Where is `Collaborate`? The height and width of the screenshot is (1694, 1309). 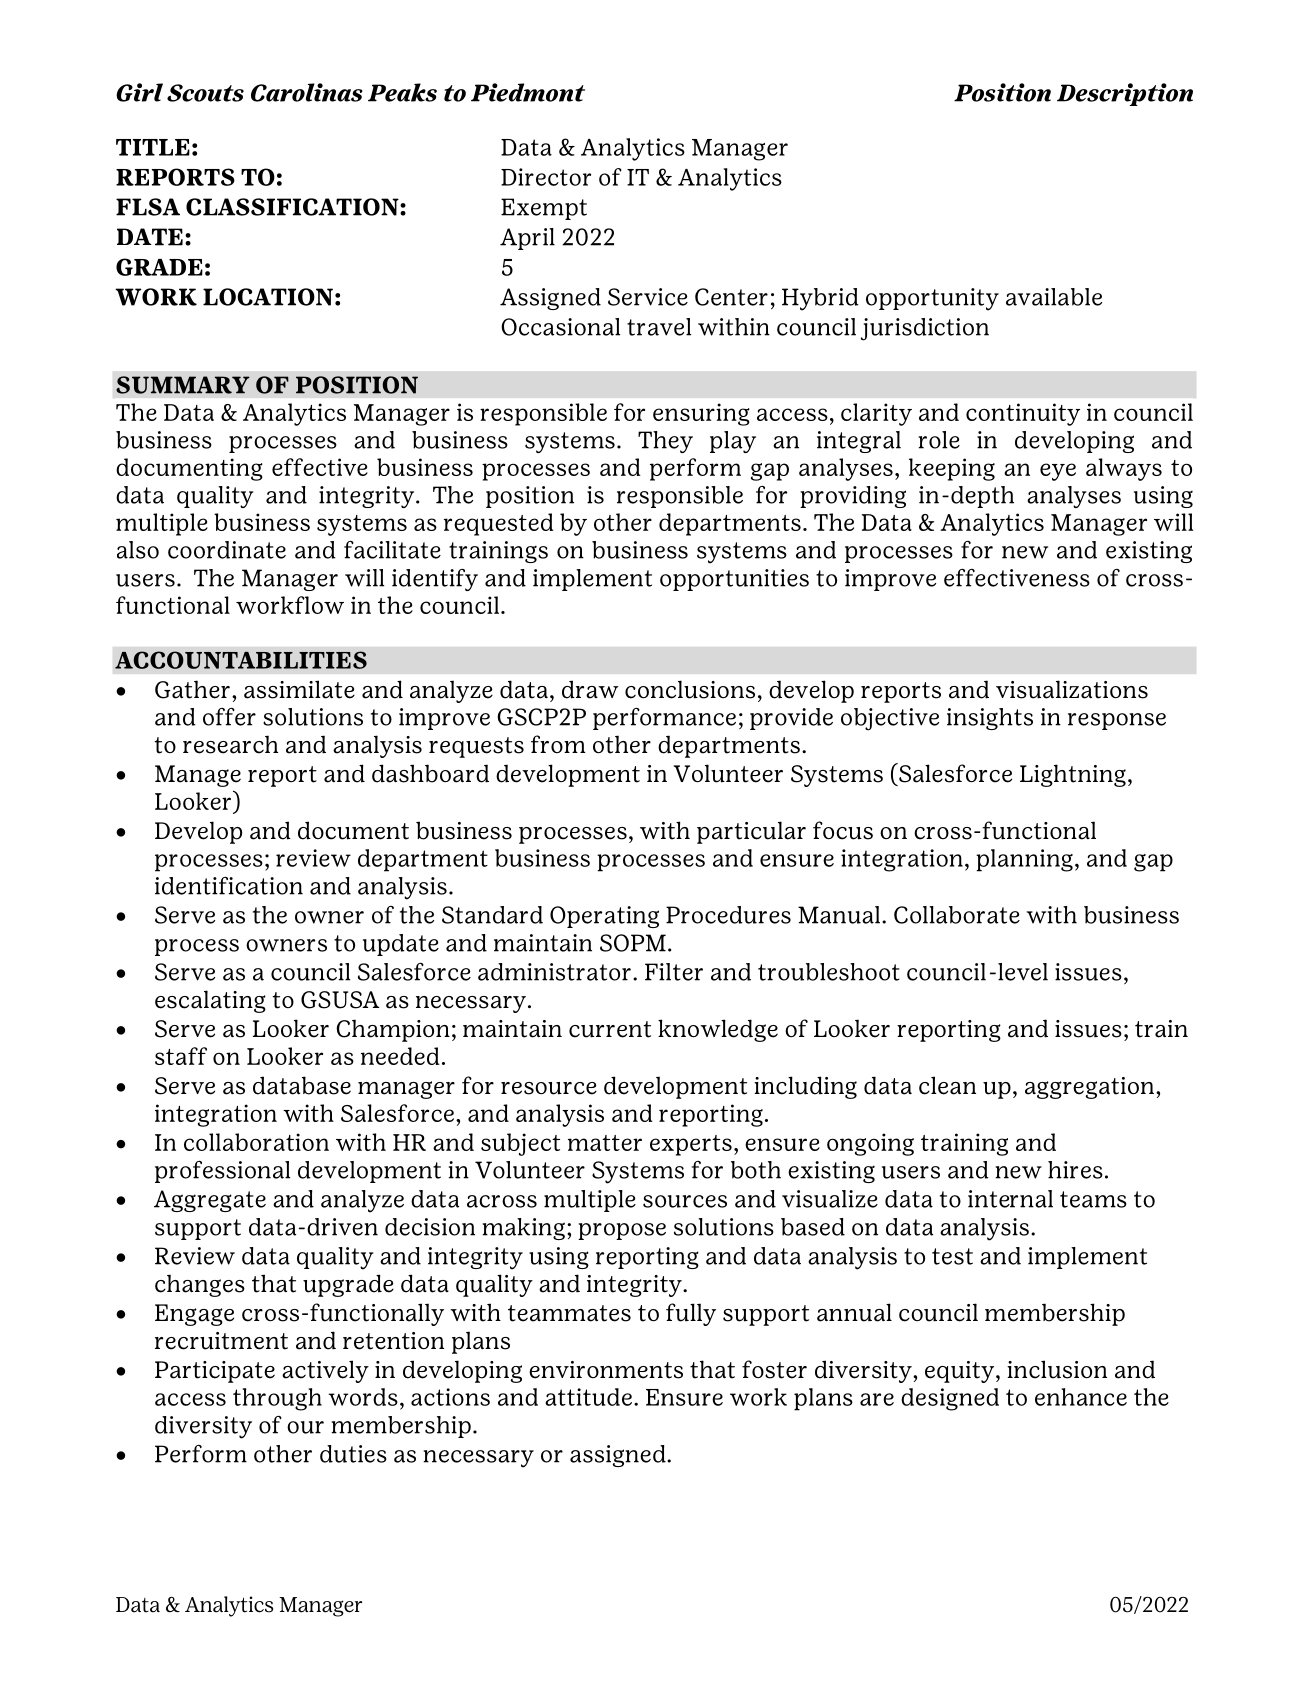
Collaborate is located at coordinates (957, 915).
